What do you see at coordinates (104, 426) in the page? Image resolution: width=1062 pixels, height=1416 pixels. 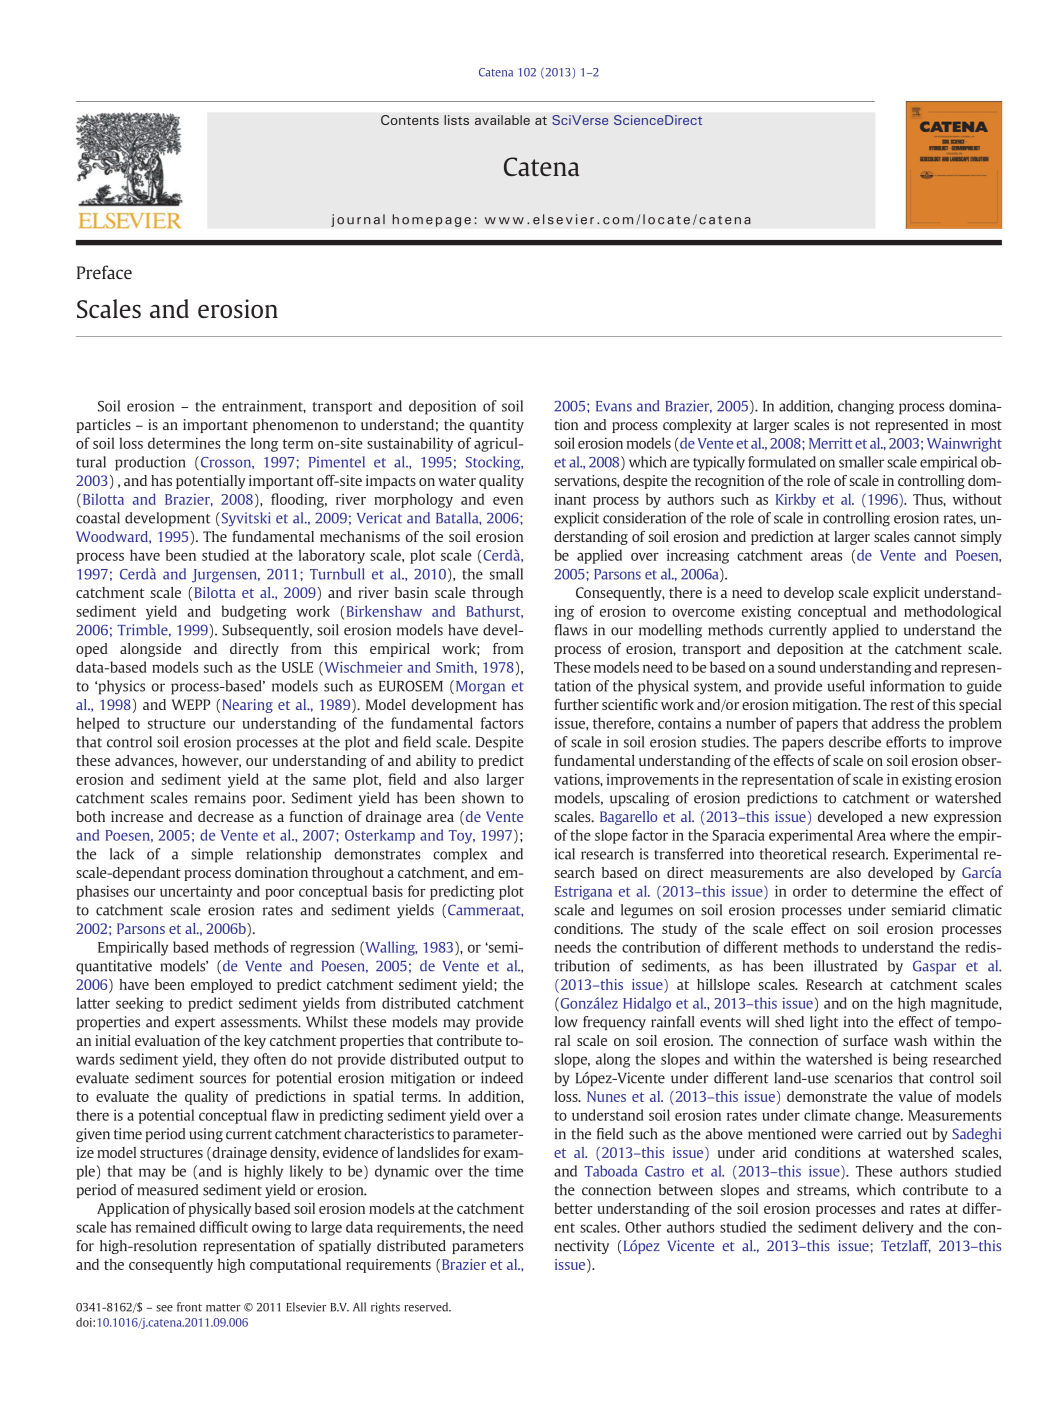 I see `particles` at bounding box center [104, 426].
